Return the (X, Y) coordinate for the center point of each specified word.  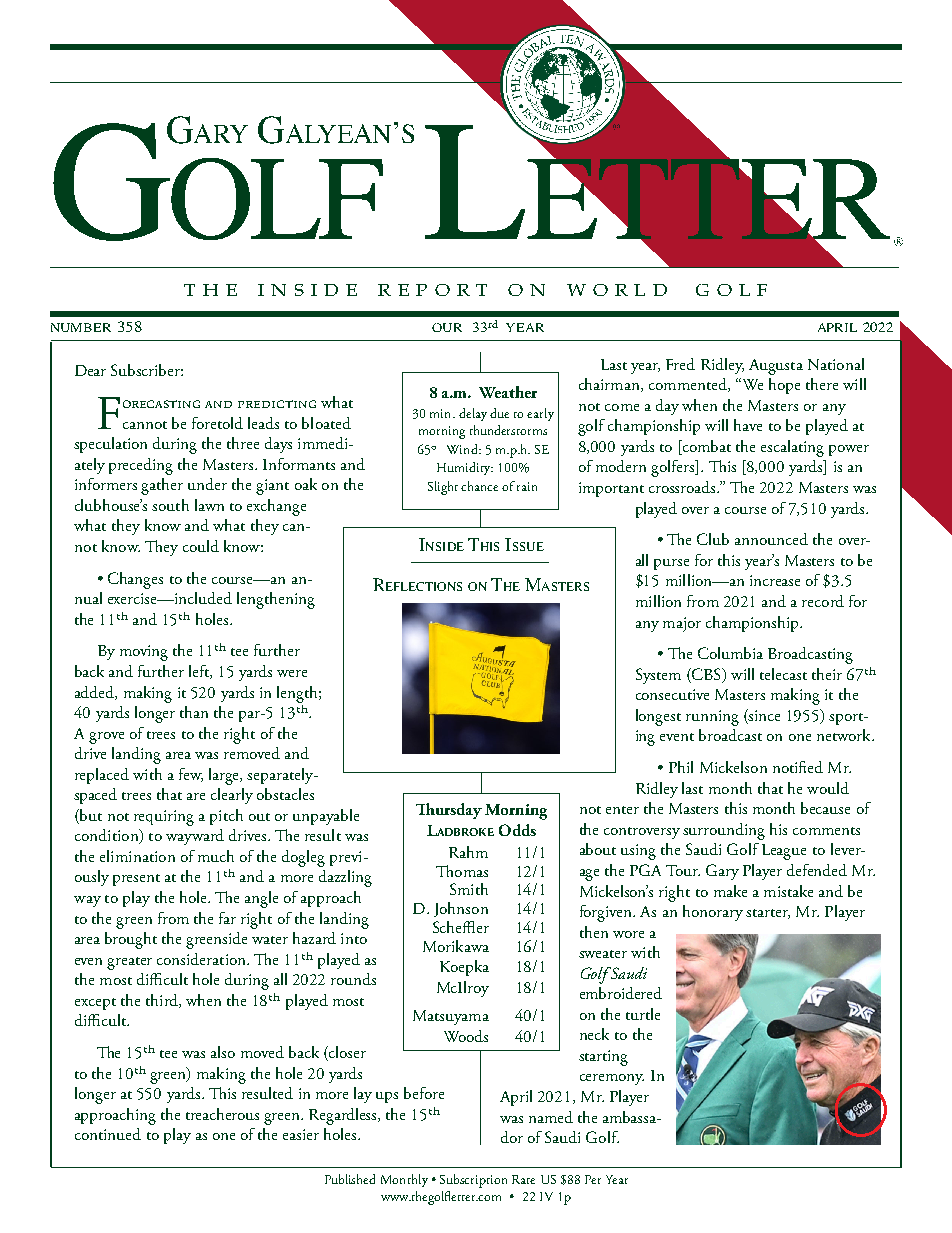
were (292, 673)
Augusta (776, 367)
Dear (90, 370)
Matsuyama (451, 1017)
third (163, 1001)
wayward (195, 837)
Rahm (468, 852)
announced (771, 539)
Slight (443, 488)
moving (144, 653)
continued (108, 1134)
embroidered (621, 993)
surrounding (724, 831)
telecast (783, 674)
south (170, 505)
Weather (508, 392)
